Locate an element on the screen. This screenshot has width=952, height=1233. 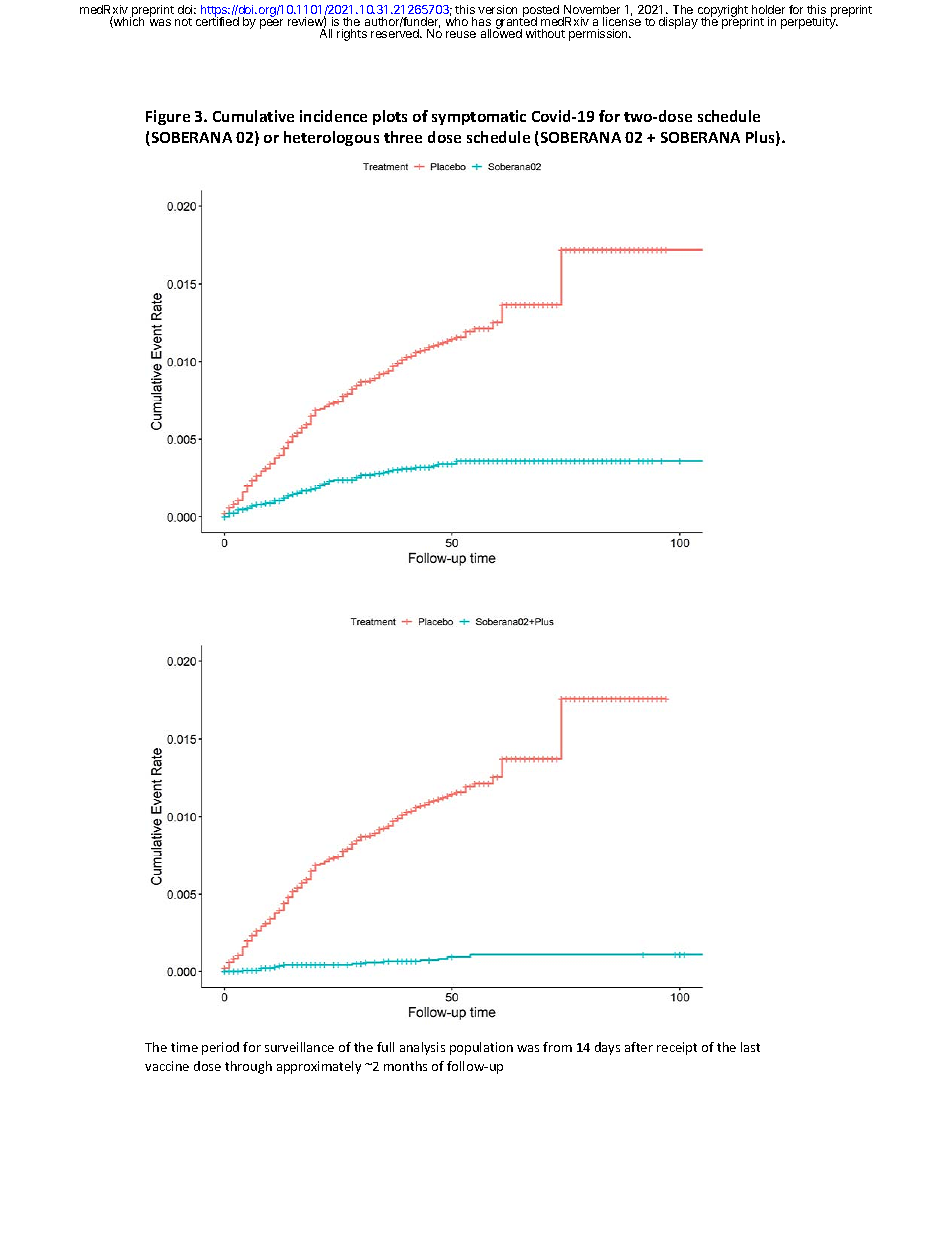
reuse is located at coordinates (461, 34).
